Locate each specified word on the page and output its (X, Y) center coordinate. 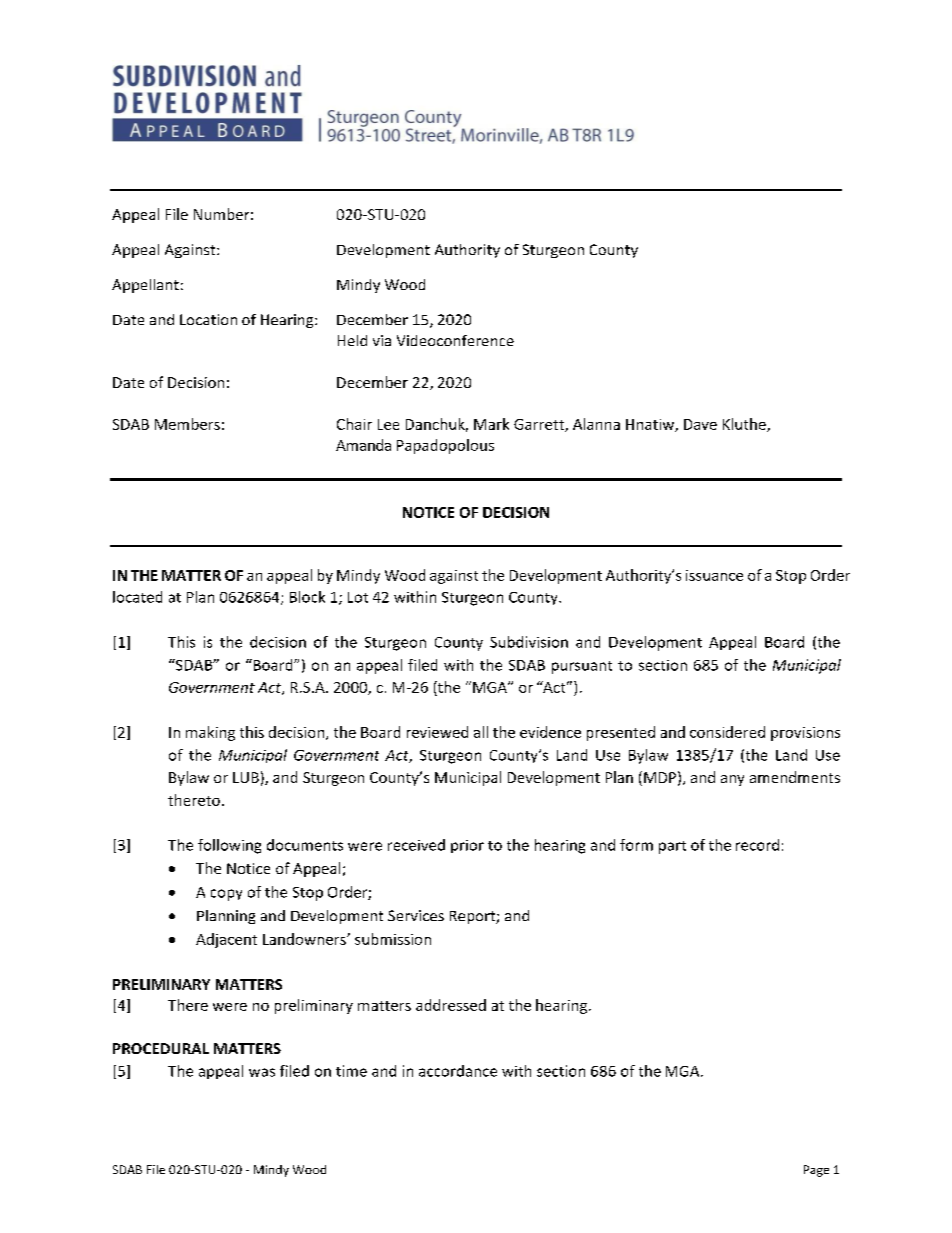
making (210, 733)
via (382, 340)
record (757, 845)
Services (416, 915)
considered (727, 732)
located (137, 597)
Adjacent (226, 940)
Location (208, 319)
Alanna (596, 424)
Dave (700, 424)
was (262, 1072)
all (481, 732)
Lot (358, 597)
